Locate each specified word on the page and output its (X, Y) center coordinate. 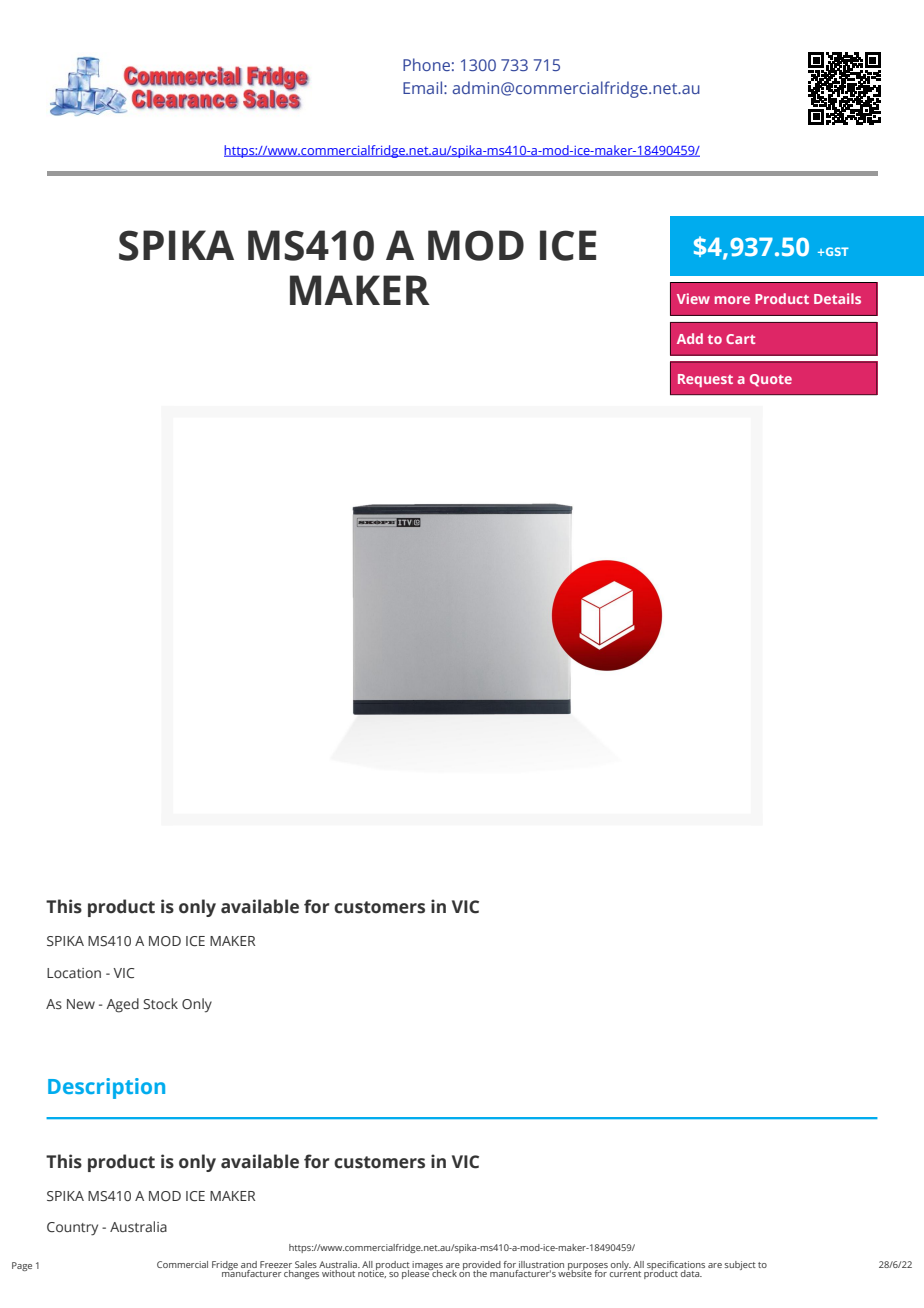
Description (106, 1088)
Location (74, 973)
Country (72, 1229)
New (81, 1004)
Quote (771, 380)
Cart (740, 339)
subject (740, 1265)
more (732, 300)
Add (690, 338)
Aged (122, 1005)
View (693, 298)
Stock (160, 1003)
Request (705, 380)
